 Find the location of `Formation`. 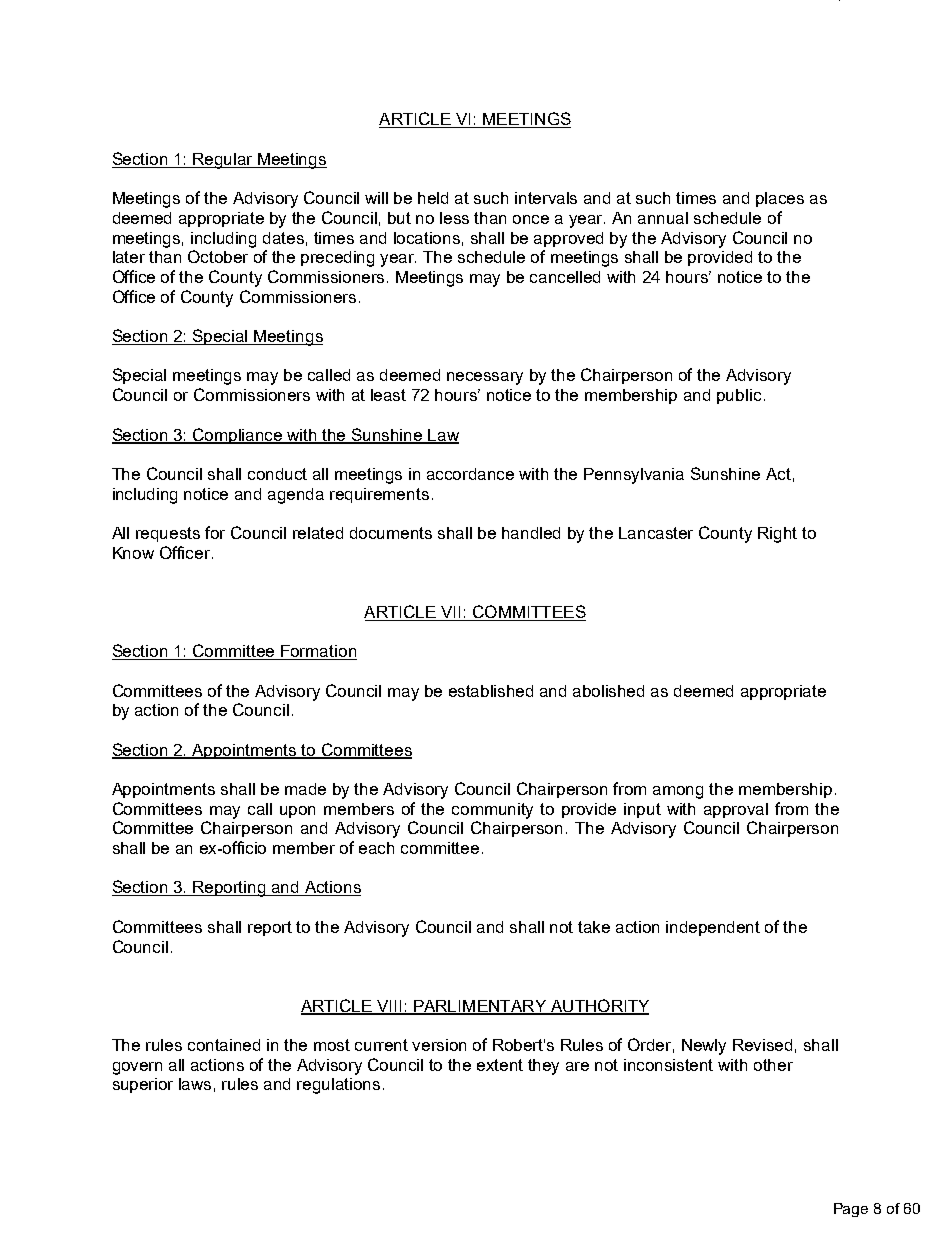

Formation is located at coordinates (318, 652).
